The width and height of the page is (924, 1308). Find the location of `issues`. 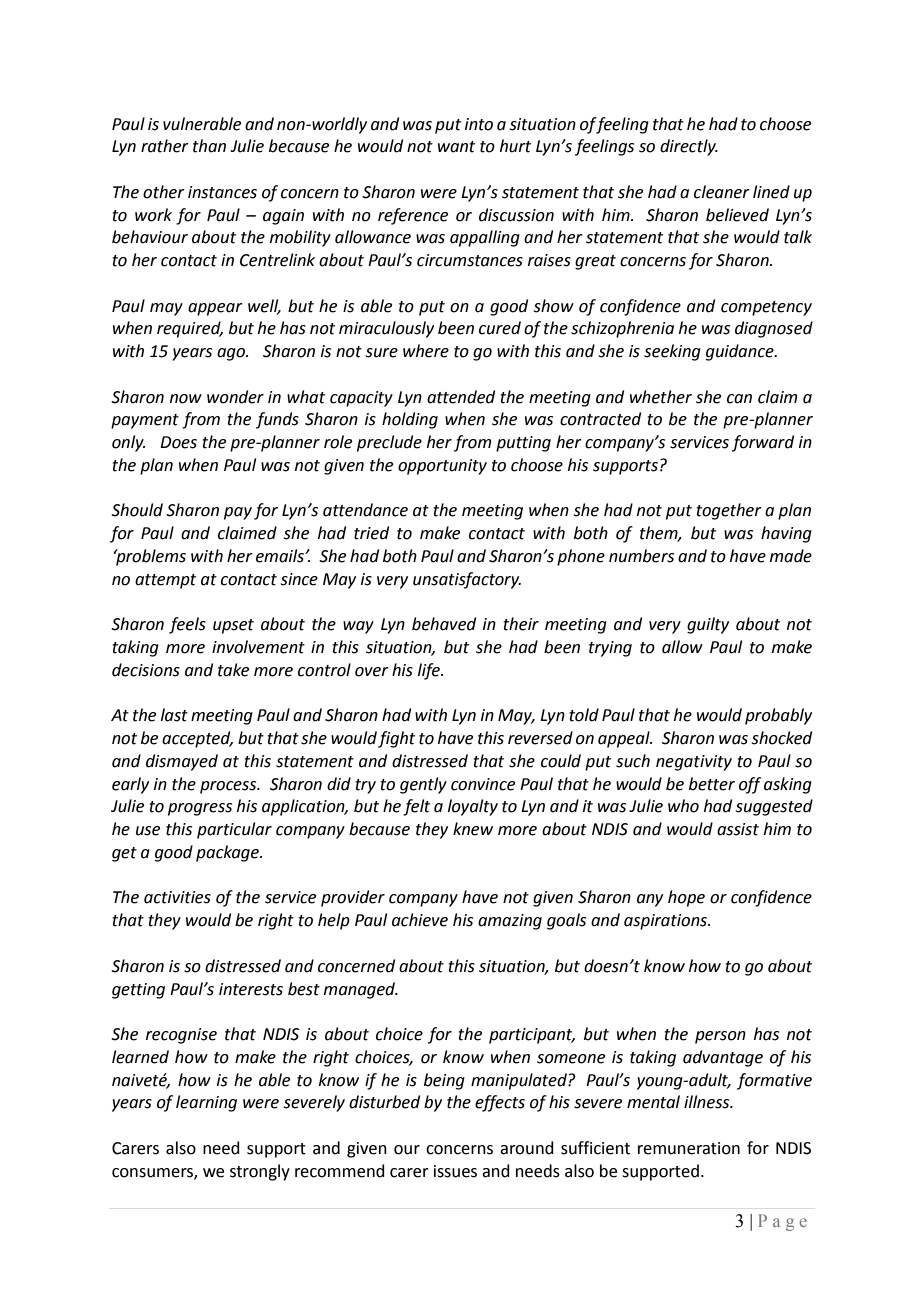

issues is located at coordinates (455, 1171).
